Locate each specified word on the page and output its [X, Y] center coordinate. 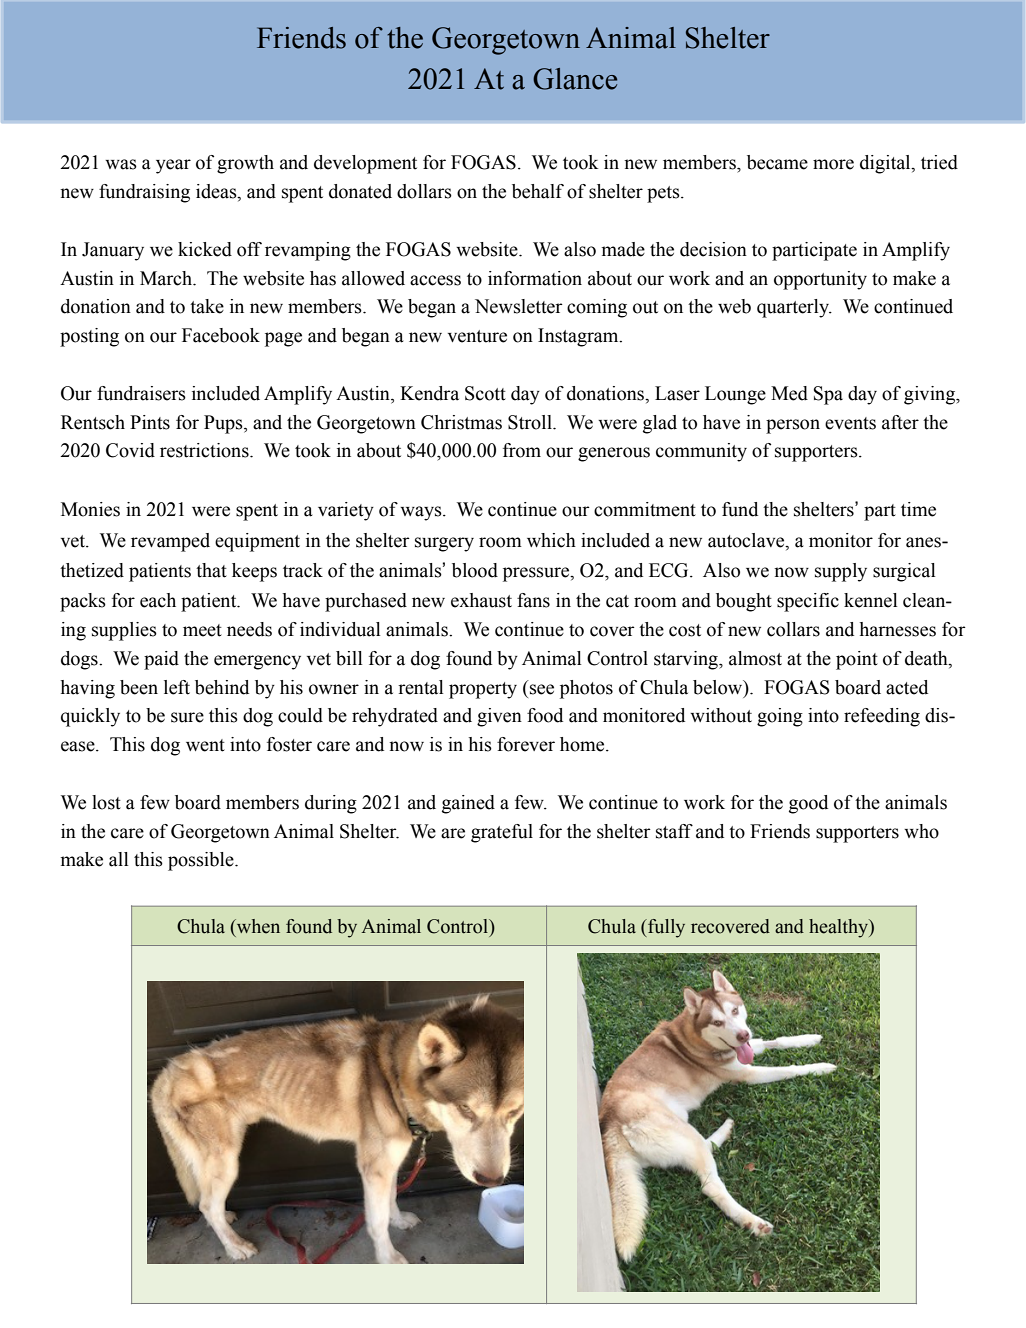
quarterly [794, 308]
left [177, 687]
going [780, 717]
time [918, 509]
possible [202, 861]
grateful [502, 833]
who [921, 831]
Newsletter [519, 306]
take [207, 306]
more [833, 164]
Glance [575, 79]
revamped [170, 542]
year [173, 166]
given [499, 717]
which [551, 540]
